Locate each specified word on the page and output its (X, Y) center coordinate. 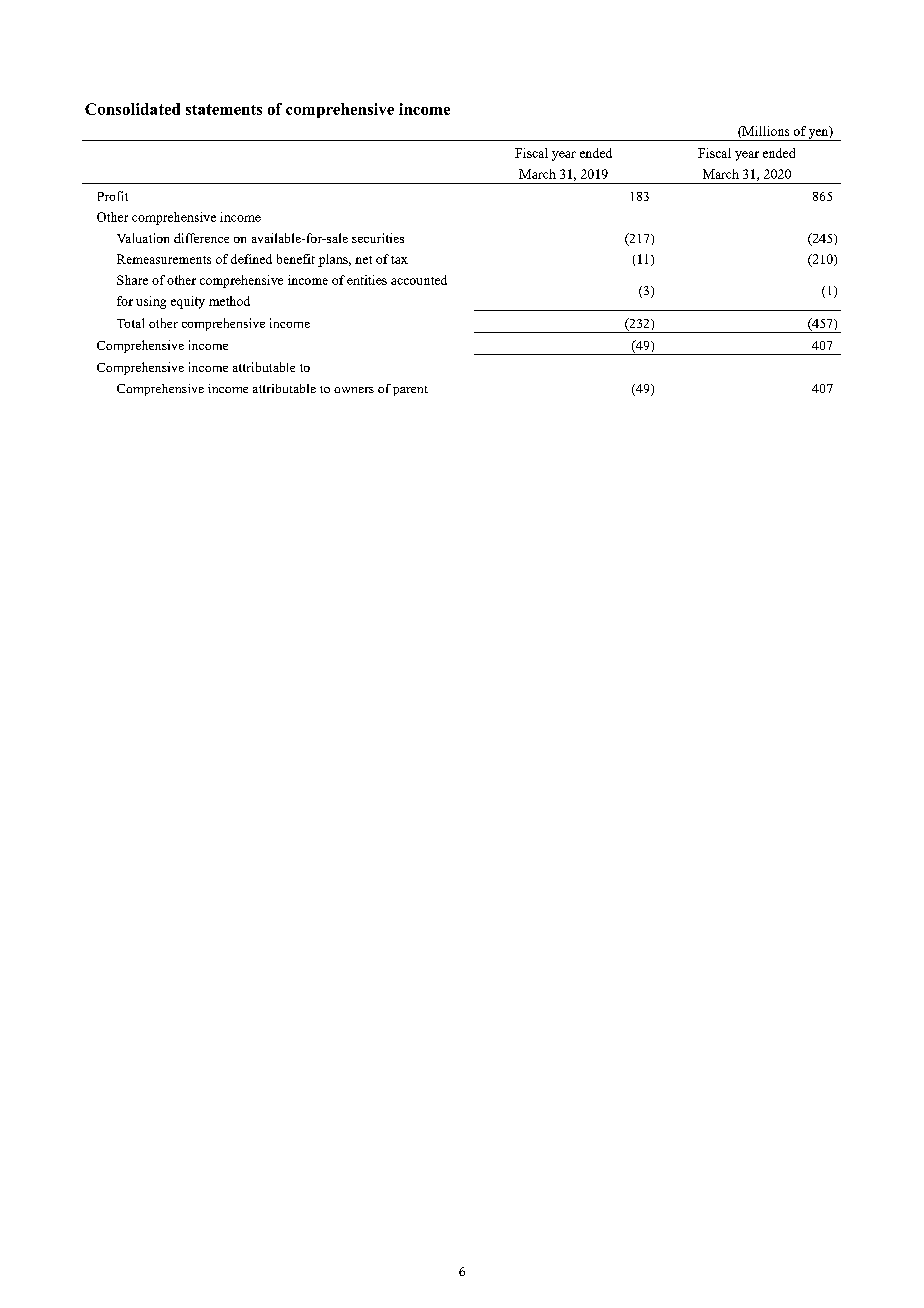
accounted (419, 280)
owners (354, 390)
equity (188, 302)
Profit (113, 196)
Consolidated (132, 109)
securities (378, 238)
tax (399, 260)
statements (224, 109)
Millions (764, 132)
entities (367, 280)
